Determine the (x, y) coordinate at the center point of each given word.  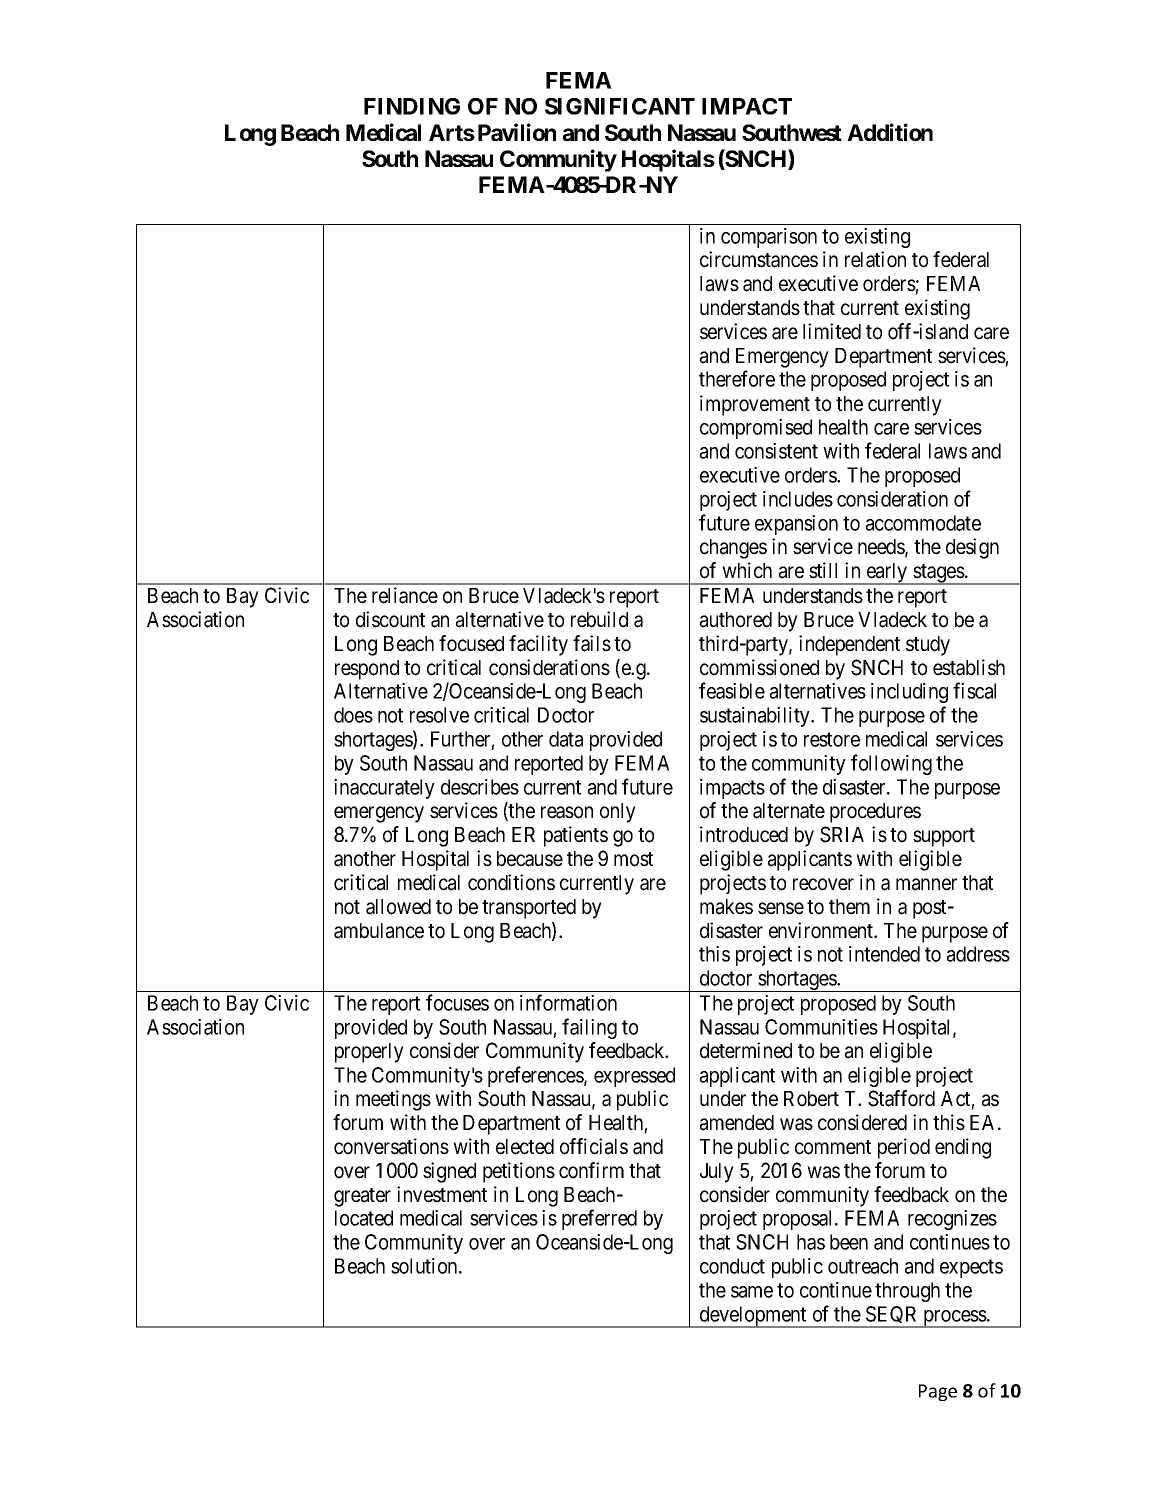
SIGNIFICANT (620, 106)
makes (726, 907)
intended (884, 954)
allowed (398, 907)
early (887, 574)
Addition (890, 132)
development (753, 1317)
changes (733, 549)
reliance (405, 595)
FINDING (412, 106)
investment (442, 1194)
